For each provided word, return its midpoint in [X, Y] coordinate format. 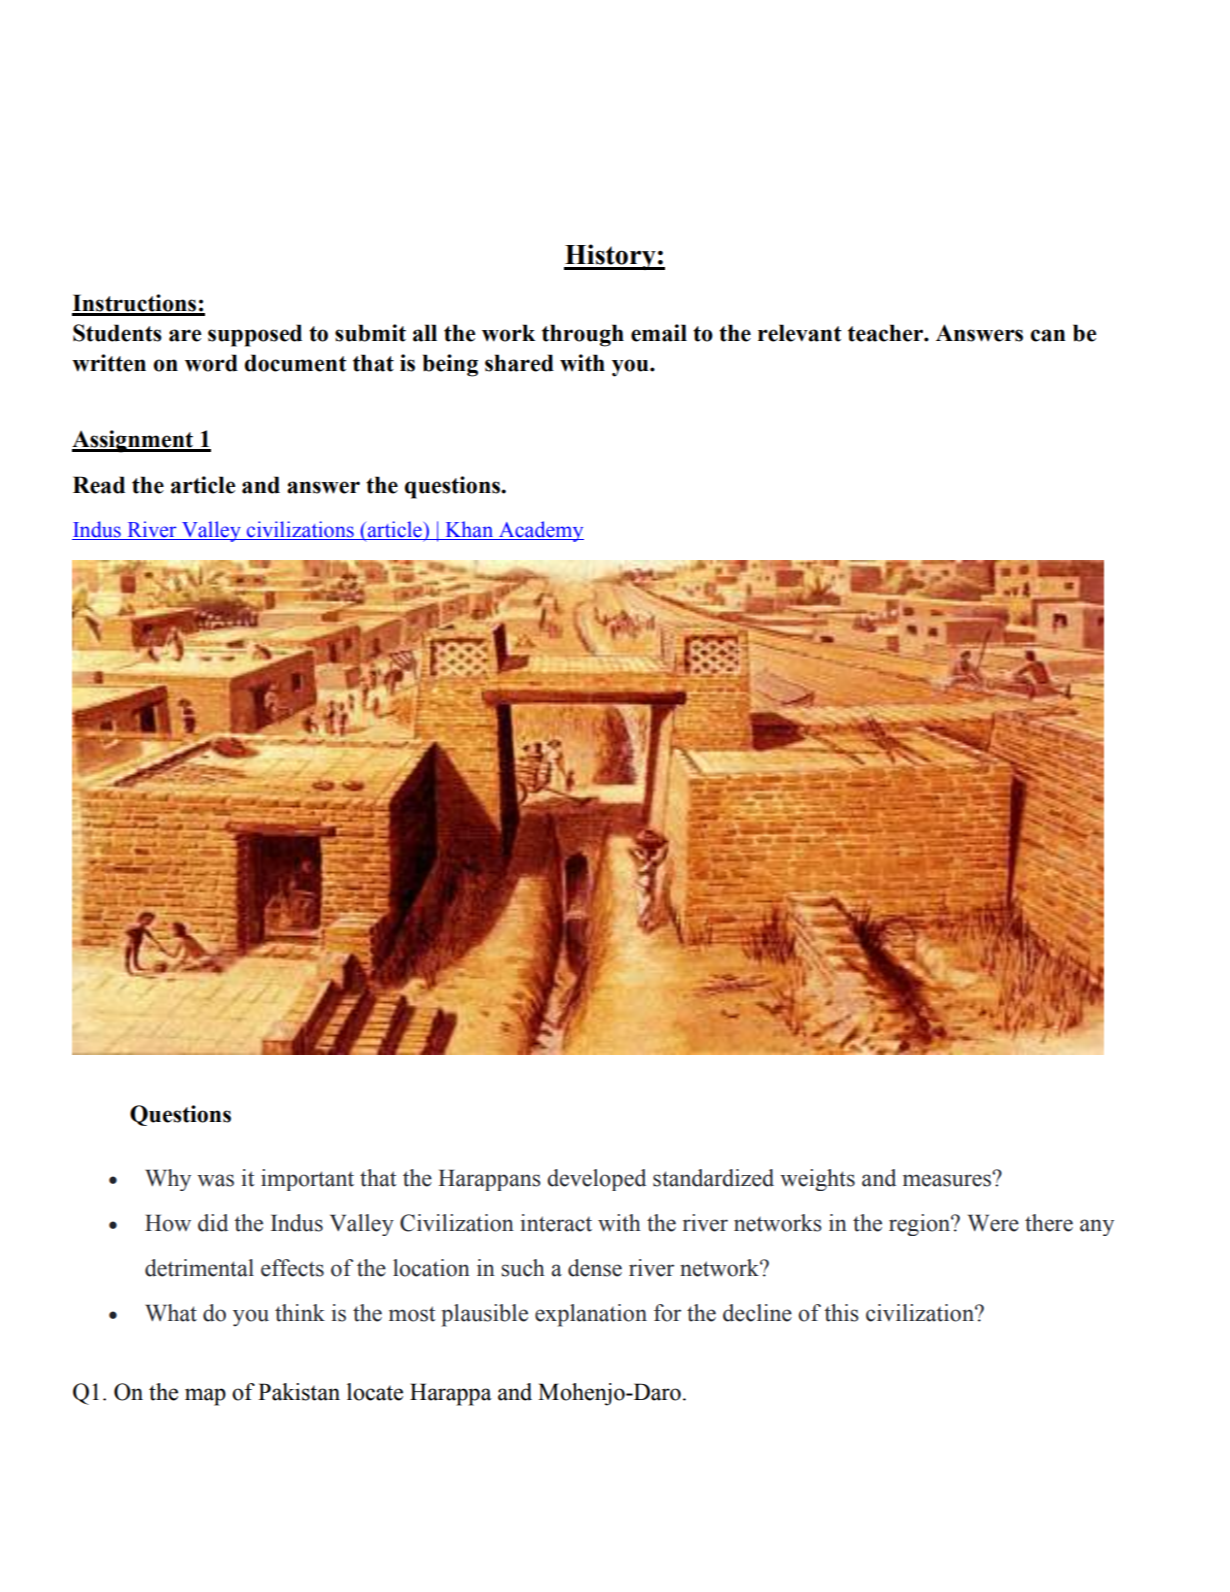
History [611, 257]
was [215, 1180]
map [205, 1397]
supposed [255, 335]
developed [596, 1180]
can [1048, 335]
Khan [469, 530]
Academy [540, 531]
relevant [800, 333]
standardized [713, 1178]
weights [817, 1180]
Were [993, 1223]
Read [99, 485]
